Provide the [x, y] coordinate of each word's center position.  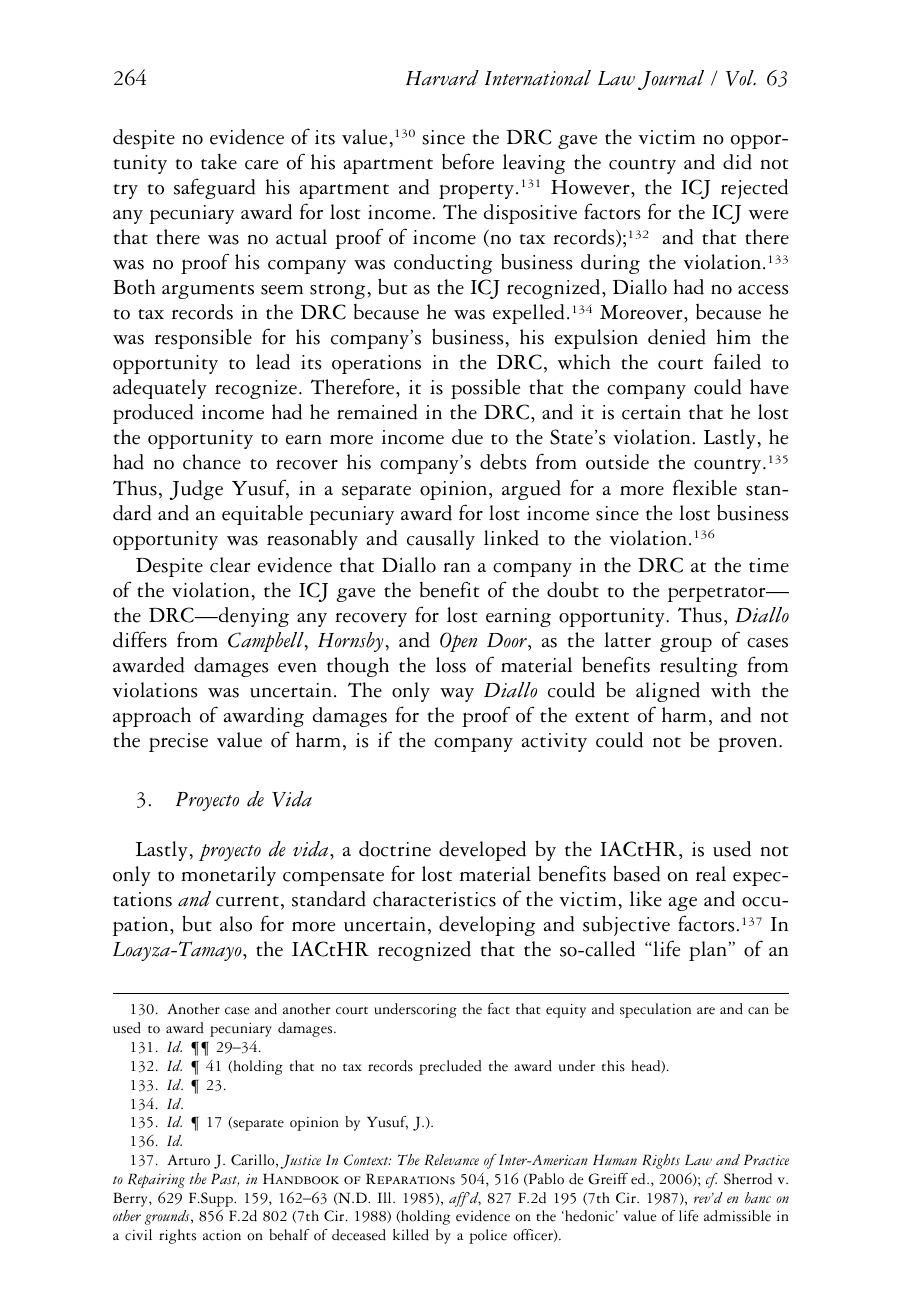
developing [487, 926]
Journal [671, 80]
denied [677, 337]
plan [708, 951]
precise [178, 742]
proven [749, 744]
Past [225, 1179]
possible [485, 389]
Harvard [442, 78]
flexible [705, 487]
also [236, 924]
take [219, 162]
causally [441, 540]
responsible [203, 339]
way [457, 695]
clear [230, 565]
